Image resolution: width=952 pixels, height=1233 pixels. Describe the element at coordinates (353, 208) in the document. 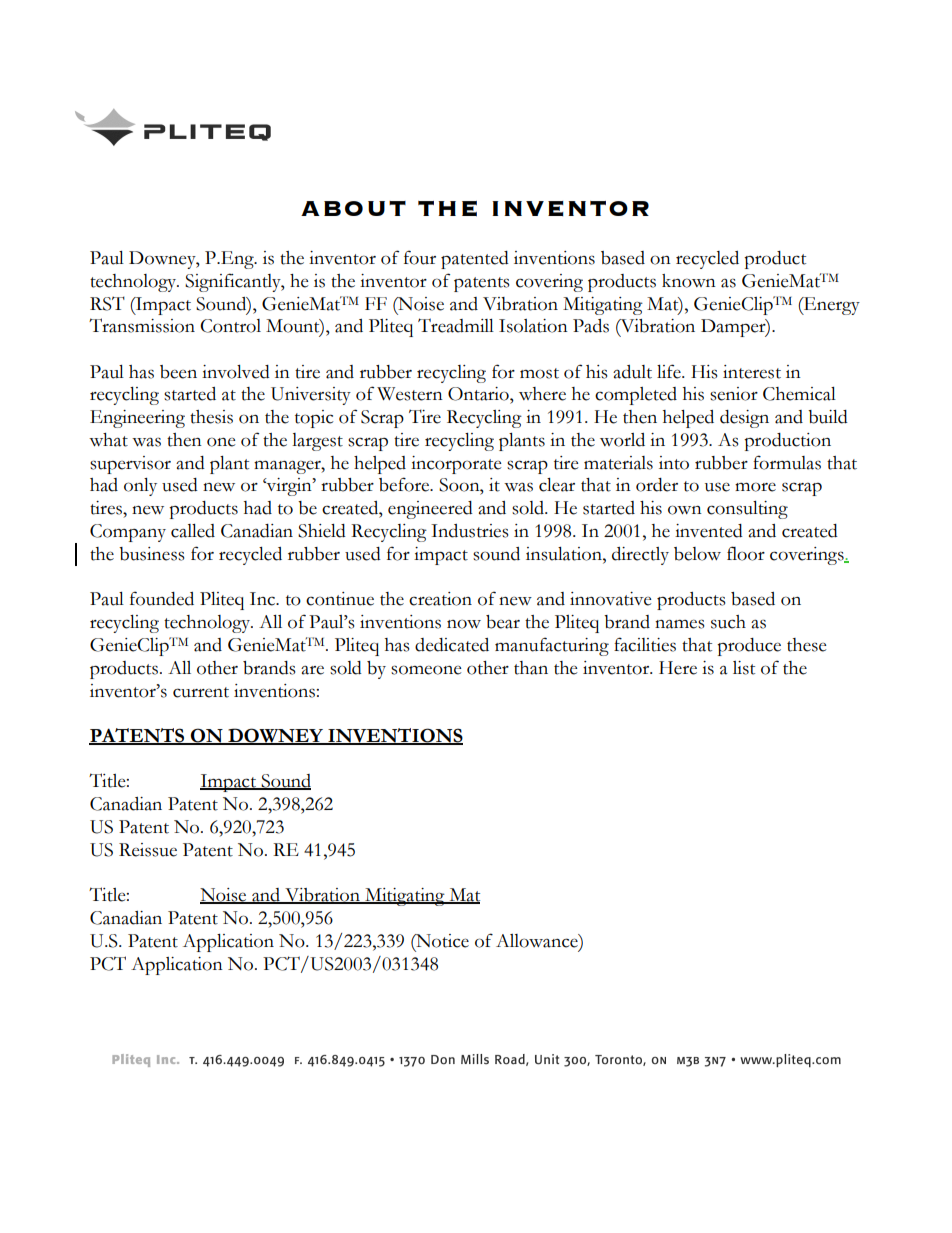

I see `ABOUT` at that location.
